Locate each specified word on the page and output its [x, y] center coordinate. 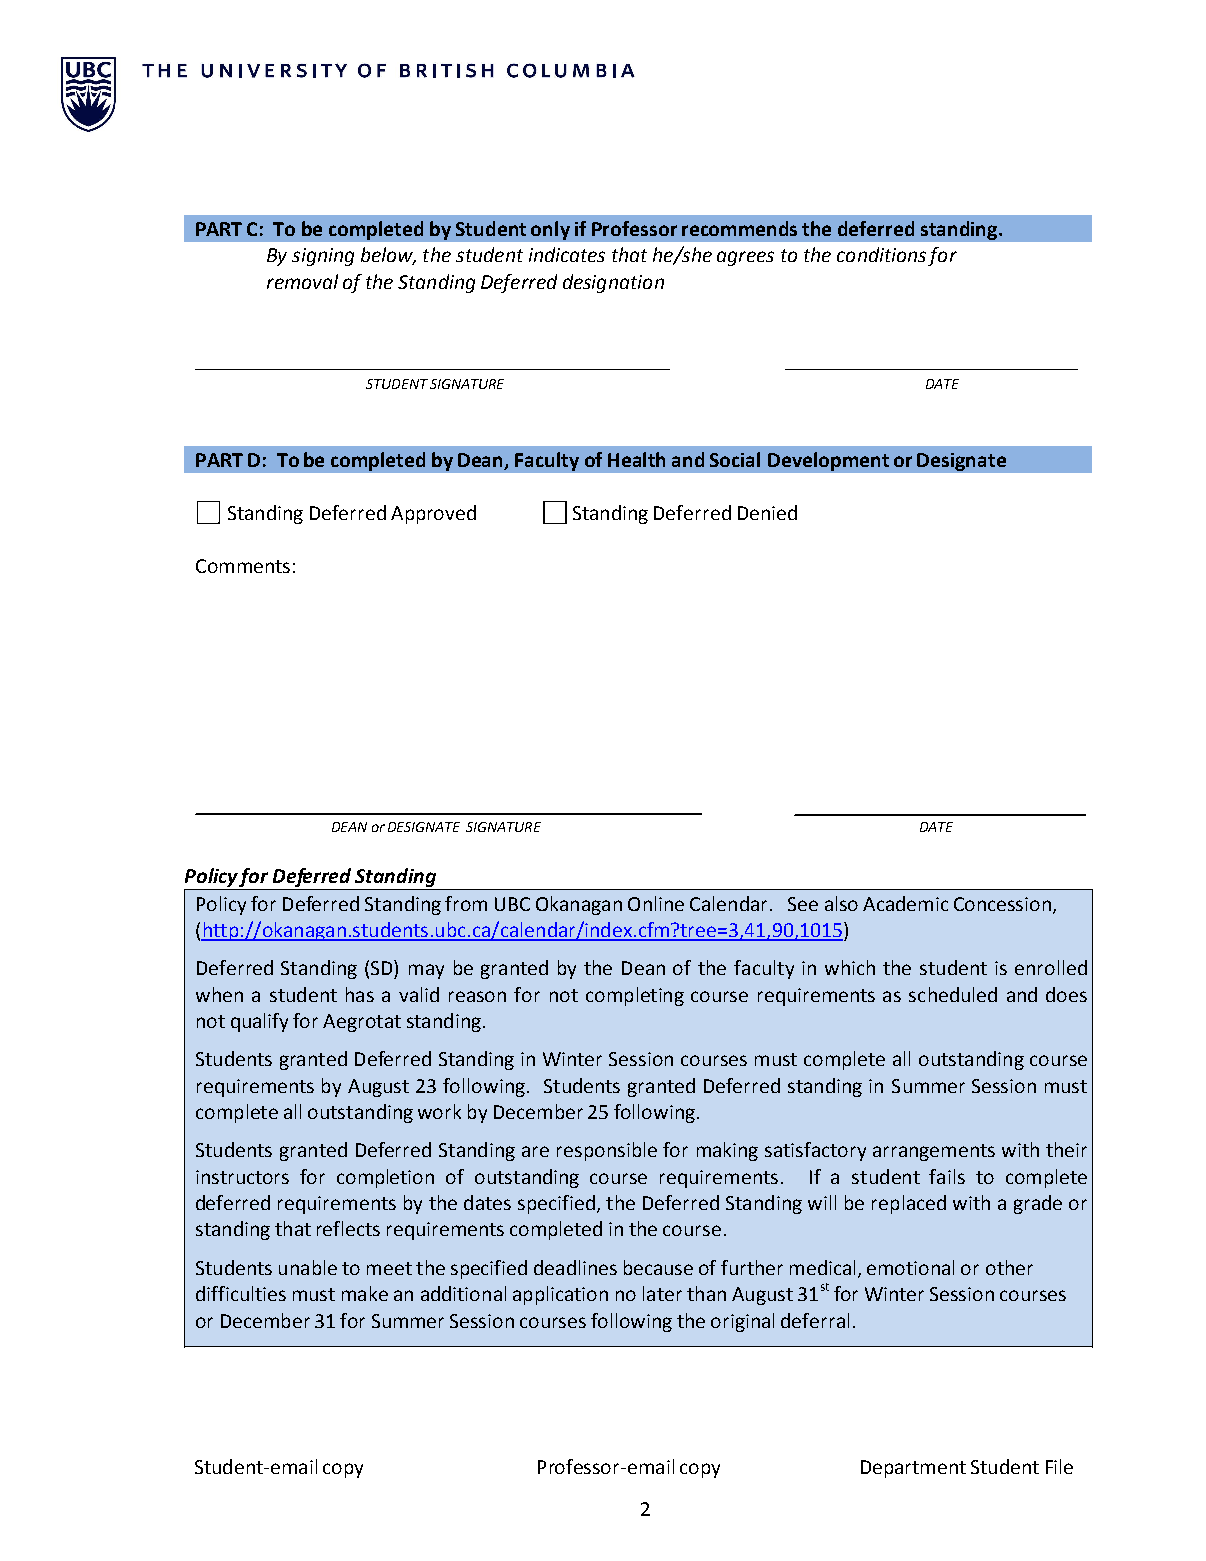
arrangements [934, 1152]
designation [613, 283]
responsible [607, 1151]
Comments [243, 566]
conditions [881, 254]
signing [323, 257]
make [365, 1293]
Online [656, 903]
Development [828, 461]
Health [636, 459]
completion [385, 1178]
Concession [1002, 904]
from [466, 903]
